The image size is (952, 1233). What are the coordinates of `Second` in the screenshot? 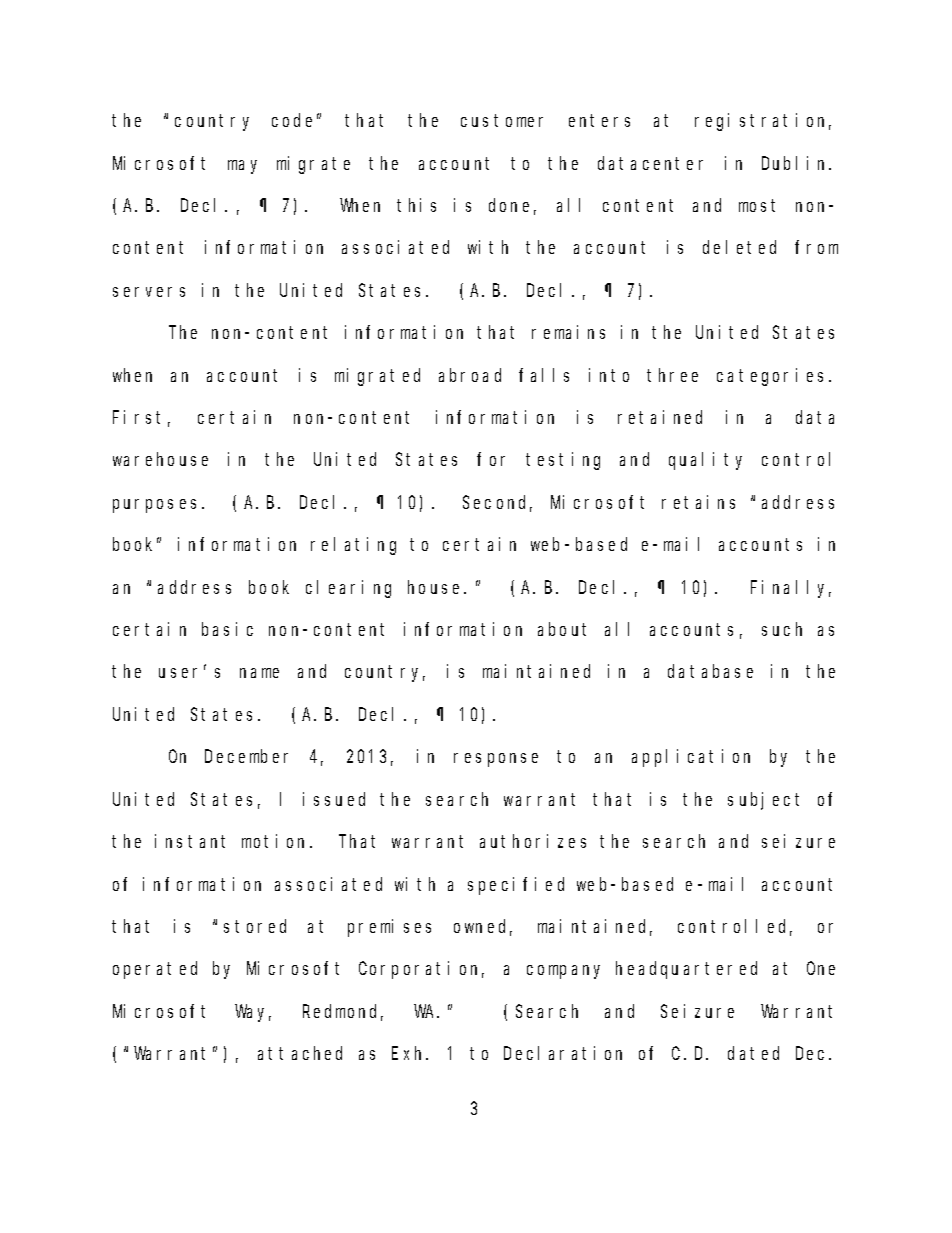 It's located at (497, 503).
